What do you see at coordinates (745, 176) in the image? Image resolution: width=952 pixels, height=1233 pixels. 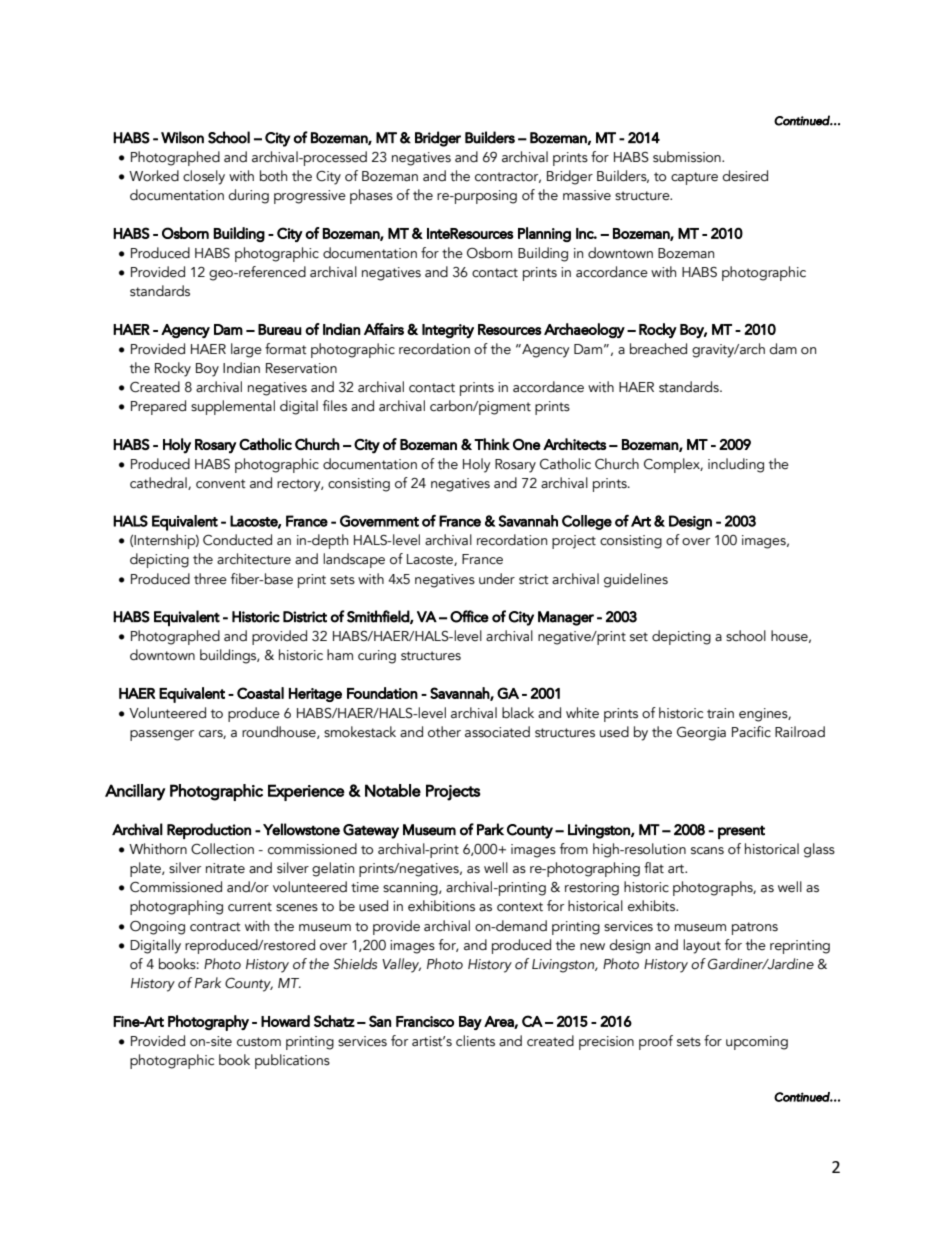 I see `desired` at bounding box center [745, 176].
